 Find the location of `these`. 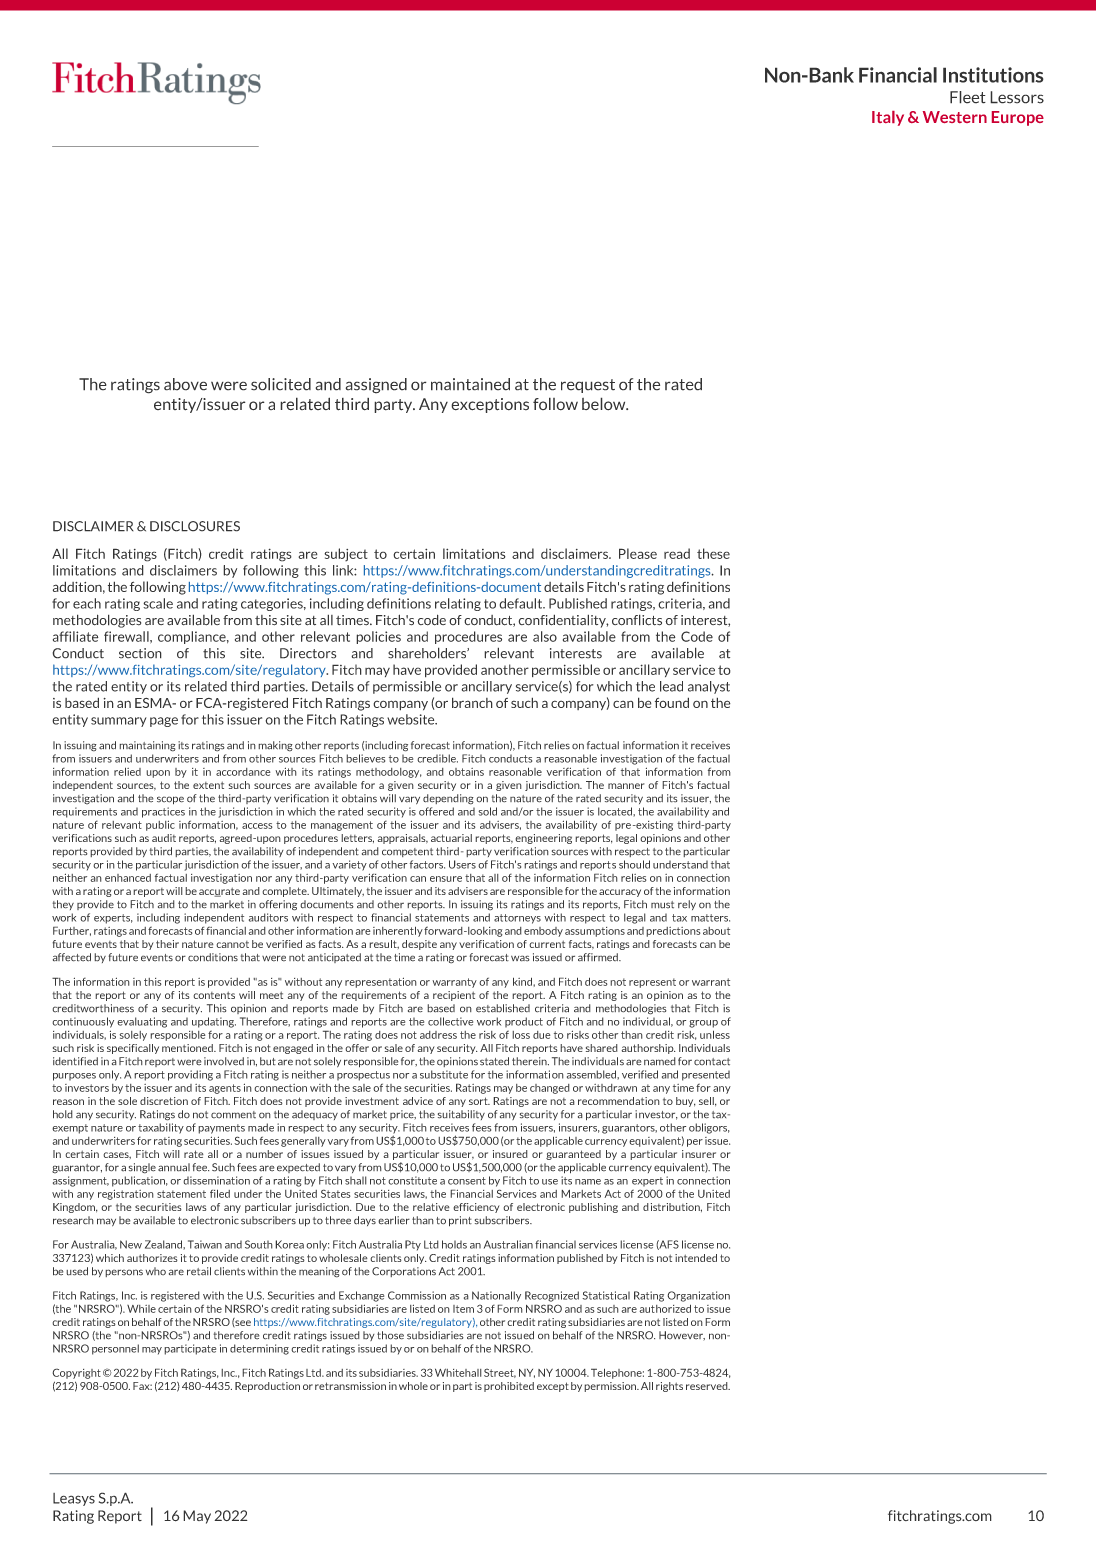

these is located at coordinates (713, 553).
